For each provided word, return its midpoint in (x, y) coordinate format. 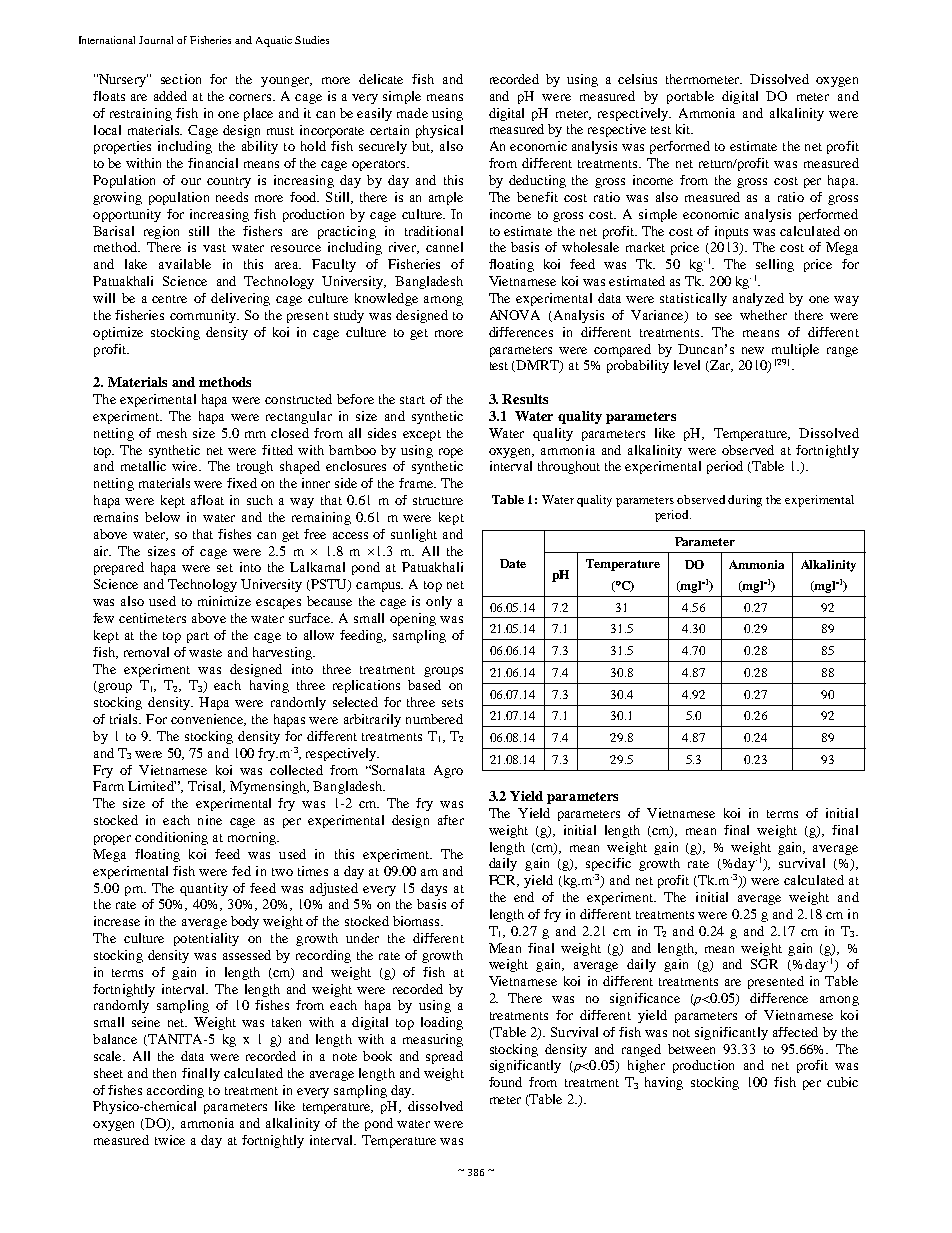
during (745, 501)
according (175, 1091)
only (439, 602)
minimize (224, 601)
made (412, 113)
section (181, 79)
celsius (637, 79)
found (505, 1082)
